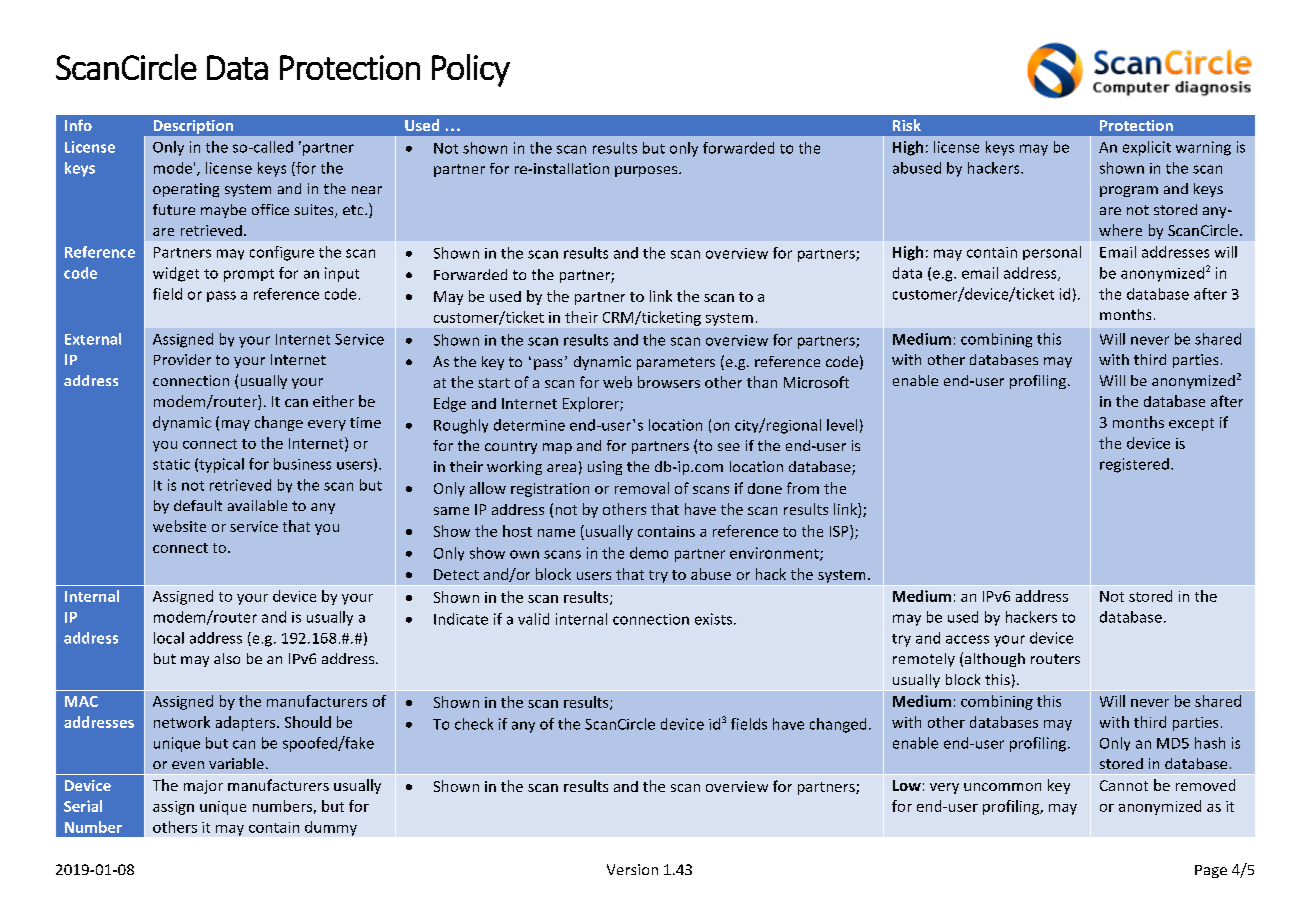 The height and width of the image is (924, 1308). I want to click on explicit, so click(1147, 148).
